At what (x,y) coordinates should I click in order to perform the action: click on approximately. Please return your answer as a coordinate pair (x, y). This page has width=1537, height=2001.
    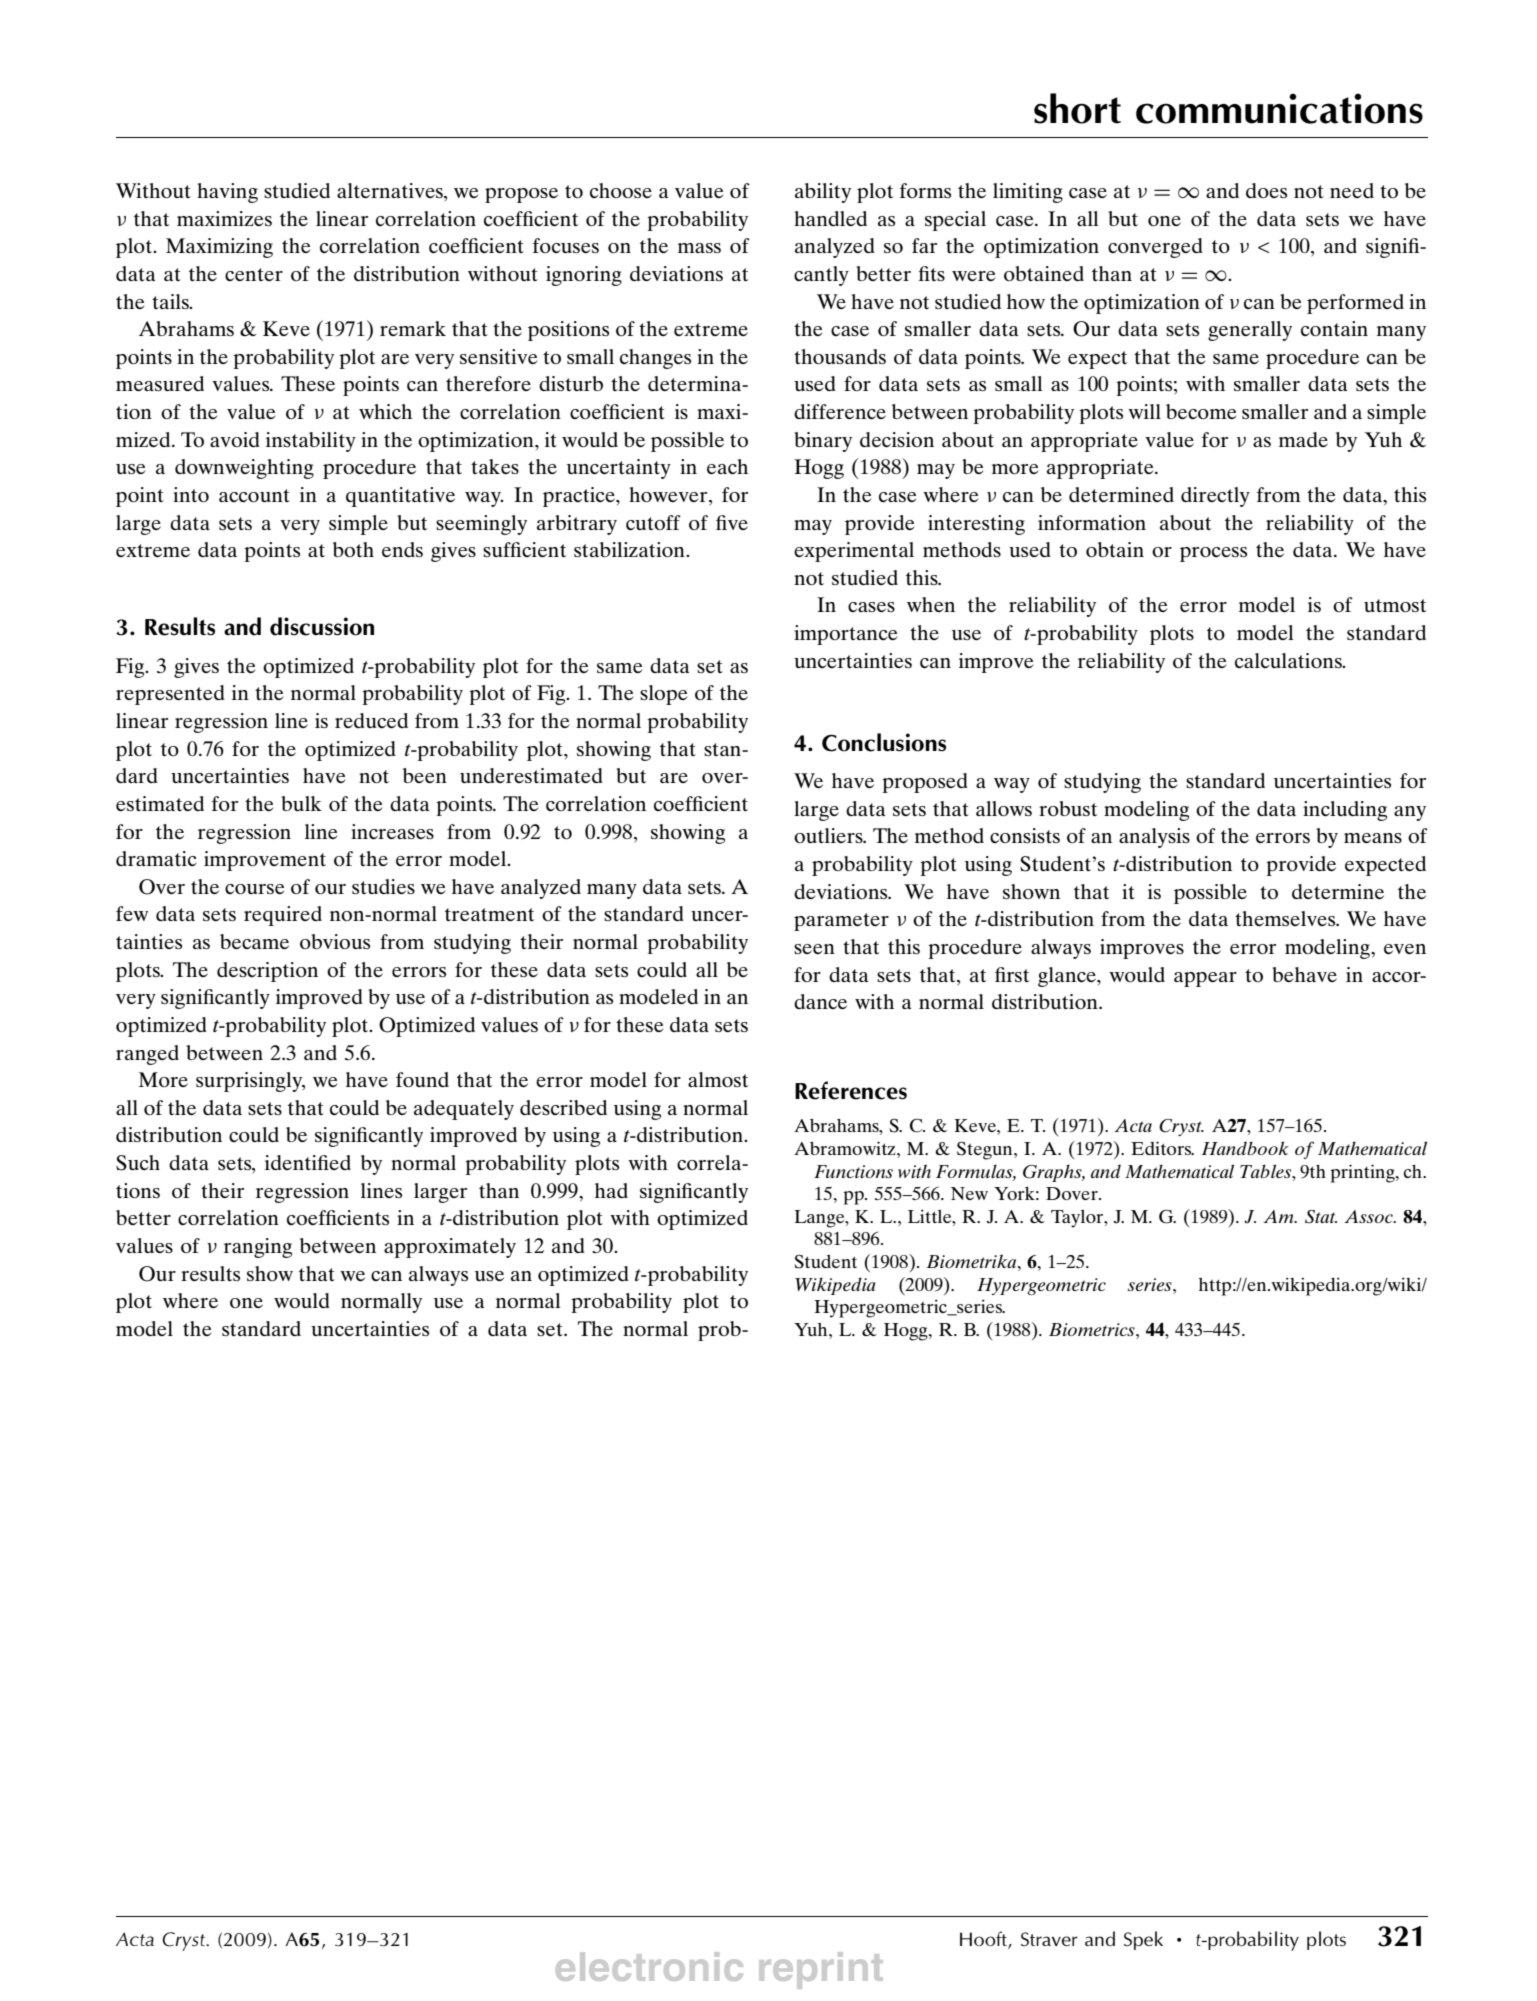
    Looking at the image, I should click on (450, 1248).
